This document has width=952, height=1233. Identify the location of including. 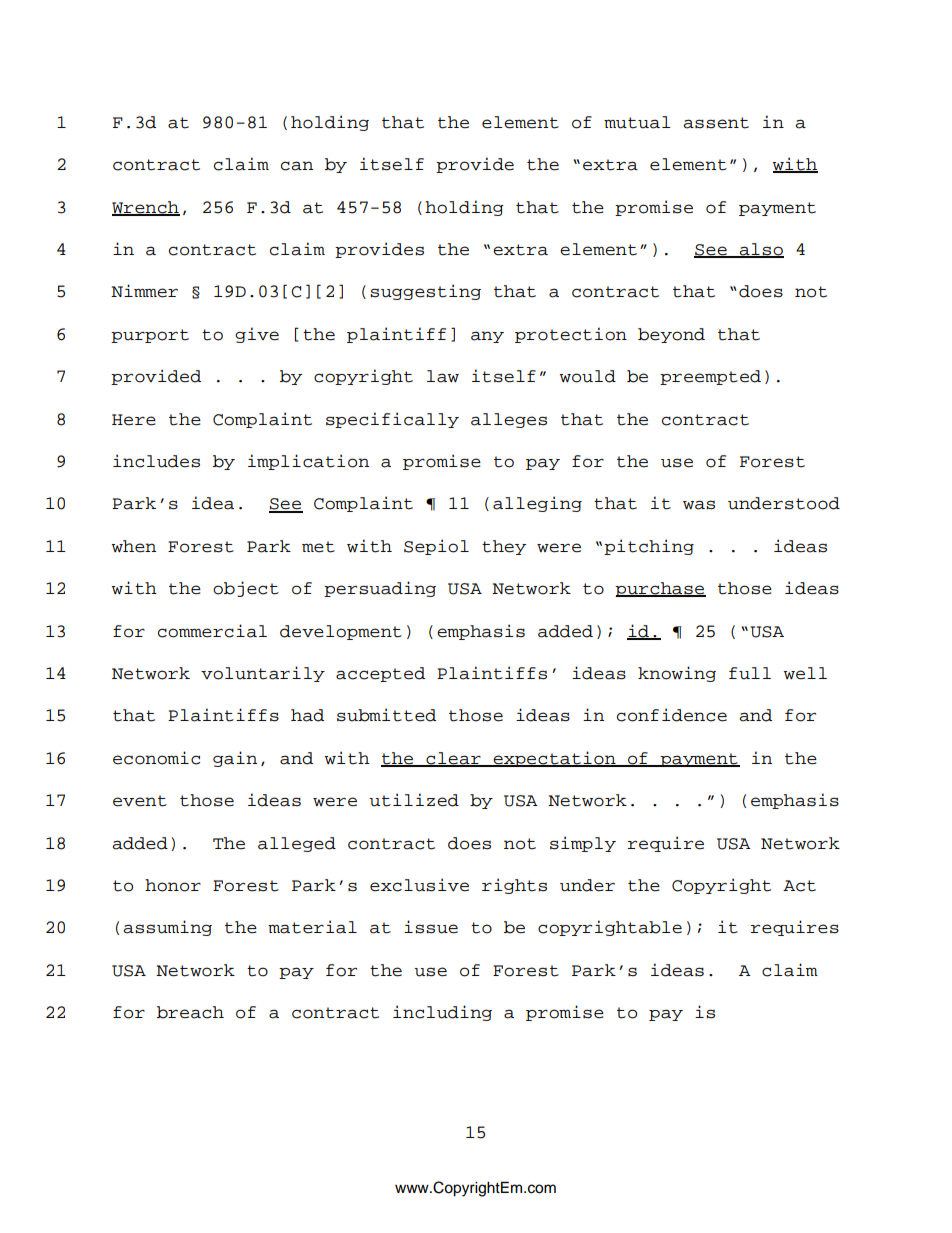
(442, 1013).
